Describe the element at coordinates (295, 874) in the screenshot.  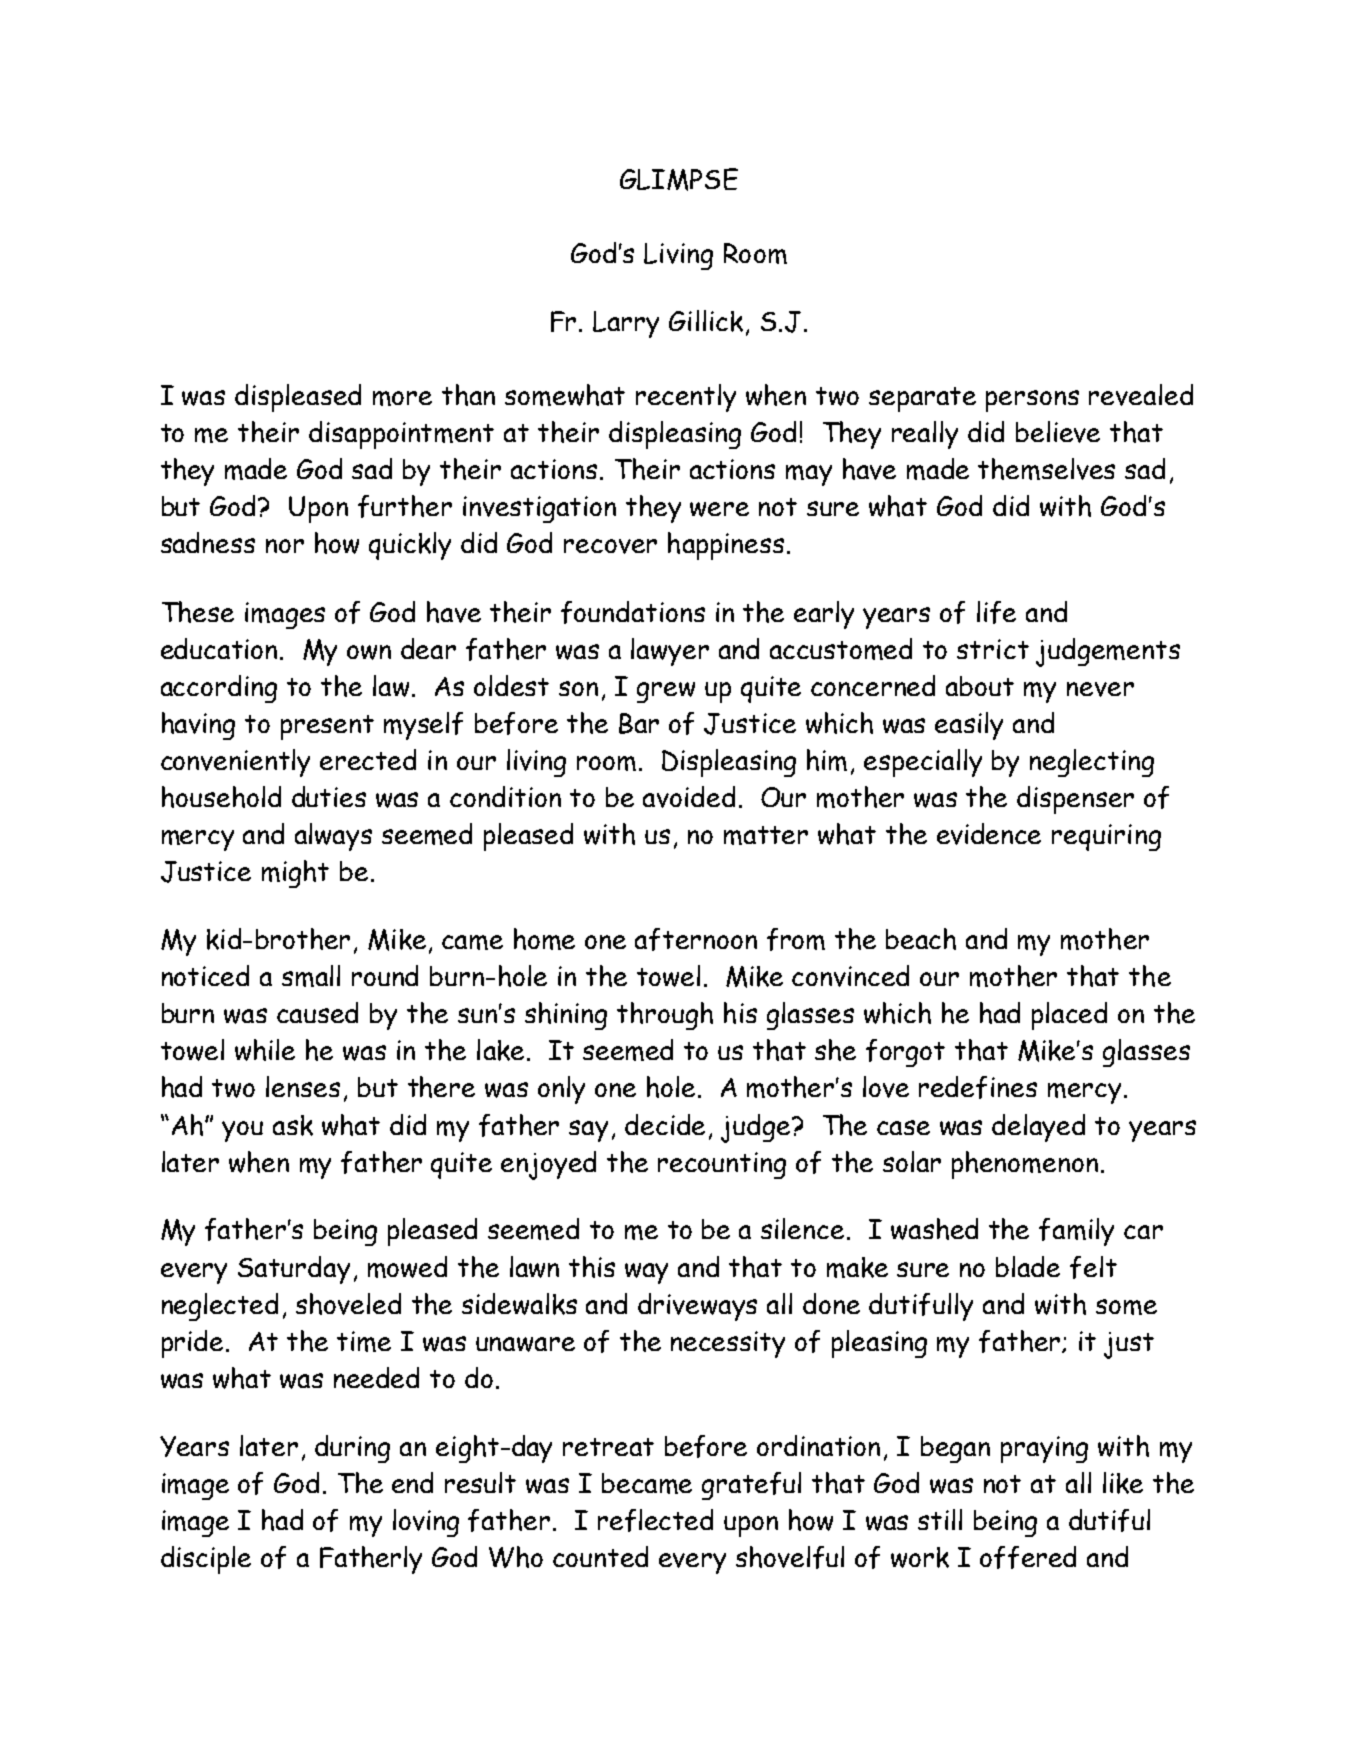
I see `might` at that location.
